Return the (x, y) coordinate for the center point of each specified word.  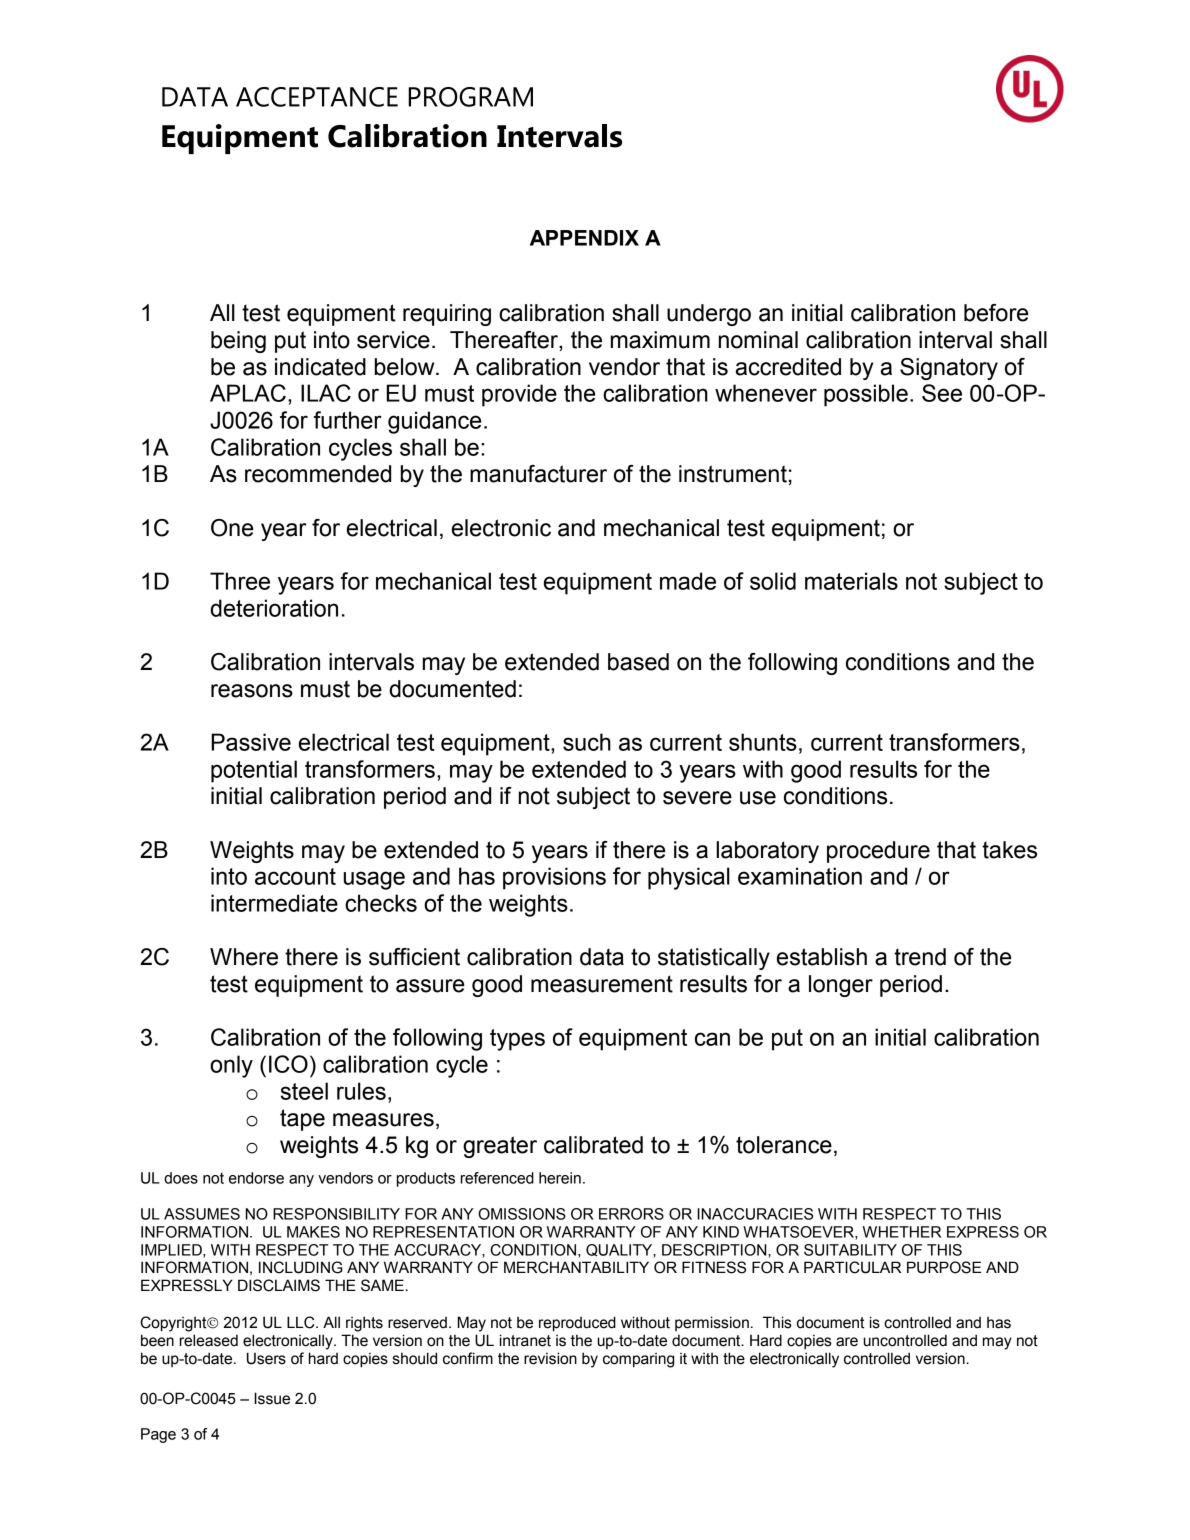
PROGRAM (470, 97)
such (587, 742)
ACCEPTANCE (317, 97)
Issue (272, 1398)
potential (254, 771)
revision (550, 1358)
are (847, 1342)
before (996, 313)
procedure (878, 852)
